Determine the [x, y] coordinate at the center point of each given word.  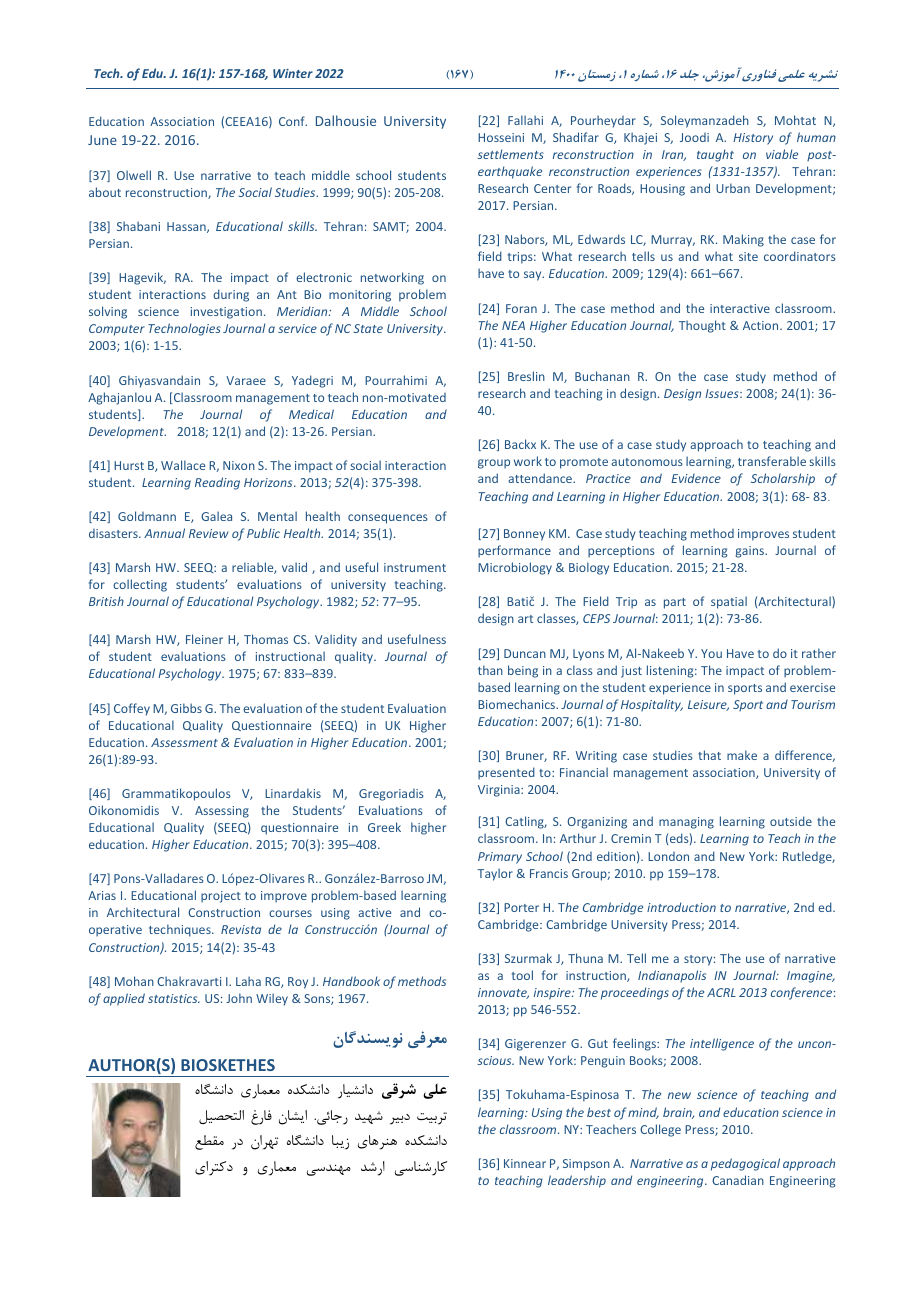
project [221, 897]
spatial [729, 602]
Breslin [526, 376]
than [490, 670]
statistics [174, 998]
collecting [140, 585]
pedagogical [745, 1164]
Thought [702, 326]
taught [715, 155]
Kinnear [525, 1163]
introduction [681, 907]
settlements [510, 154]
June [102, 140]
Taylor [495, 874]
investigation [226, 313]
